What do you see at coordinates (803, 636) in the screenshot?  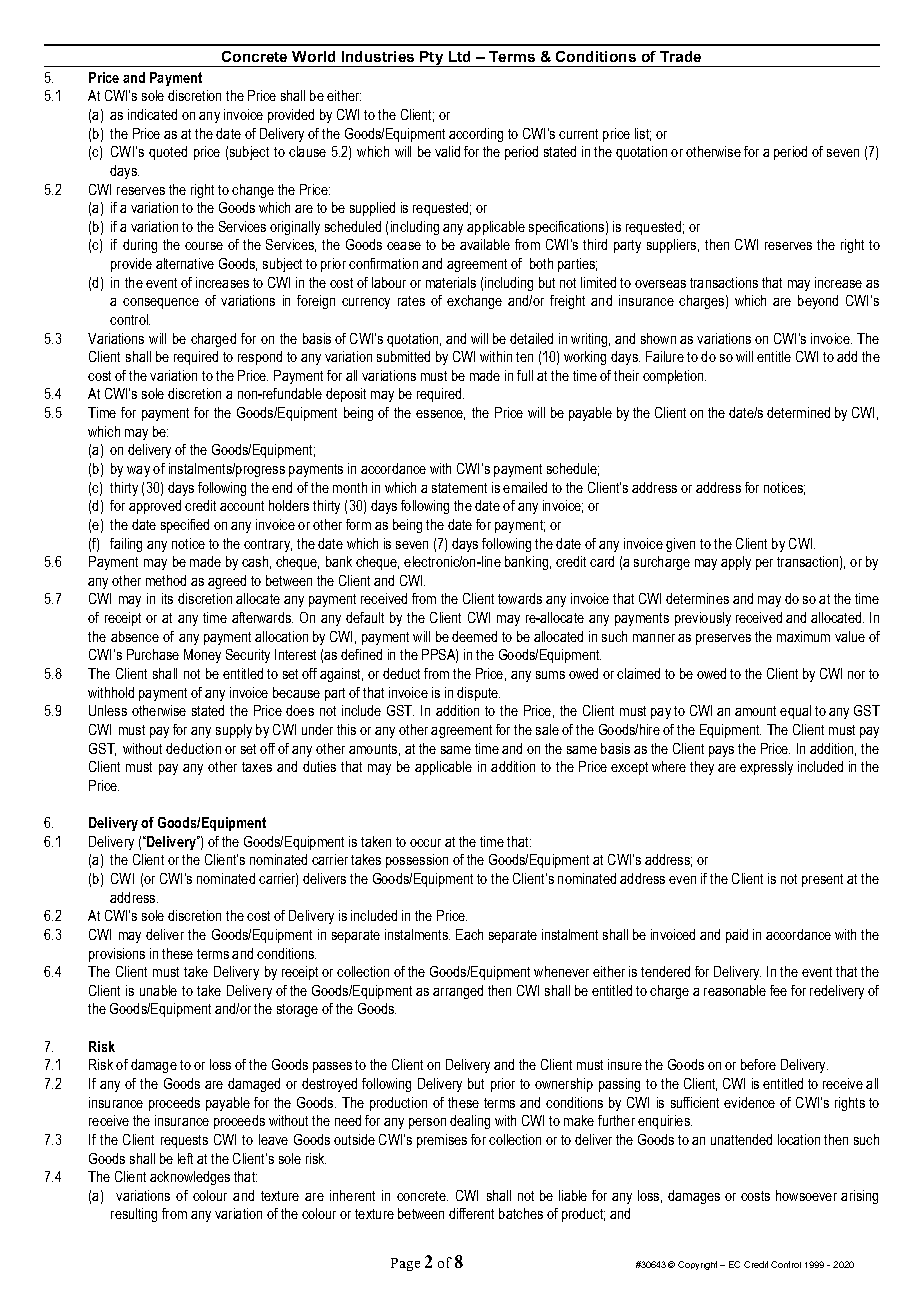 I see `maximum` at bounding box center [803, 636].
